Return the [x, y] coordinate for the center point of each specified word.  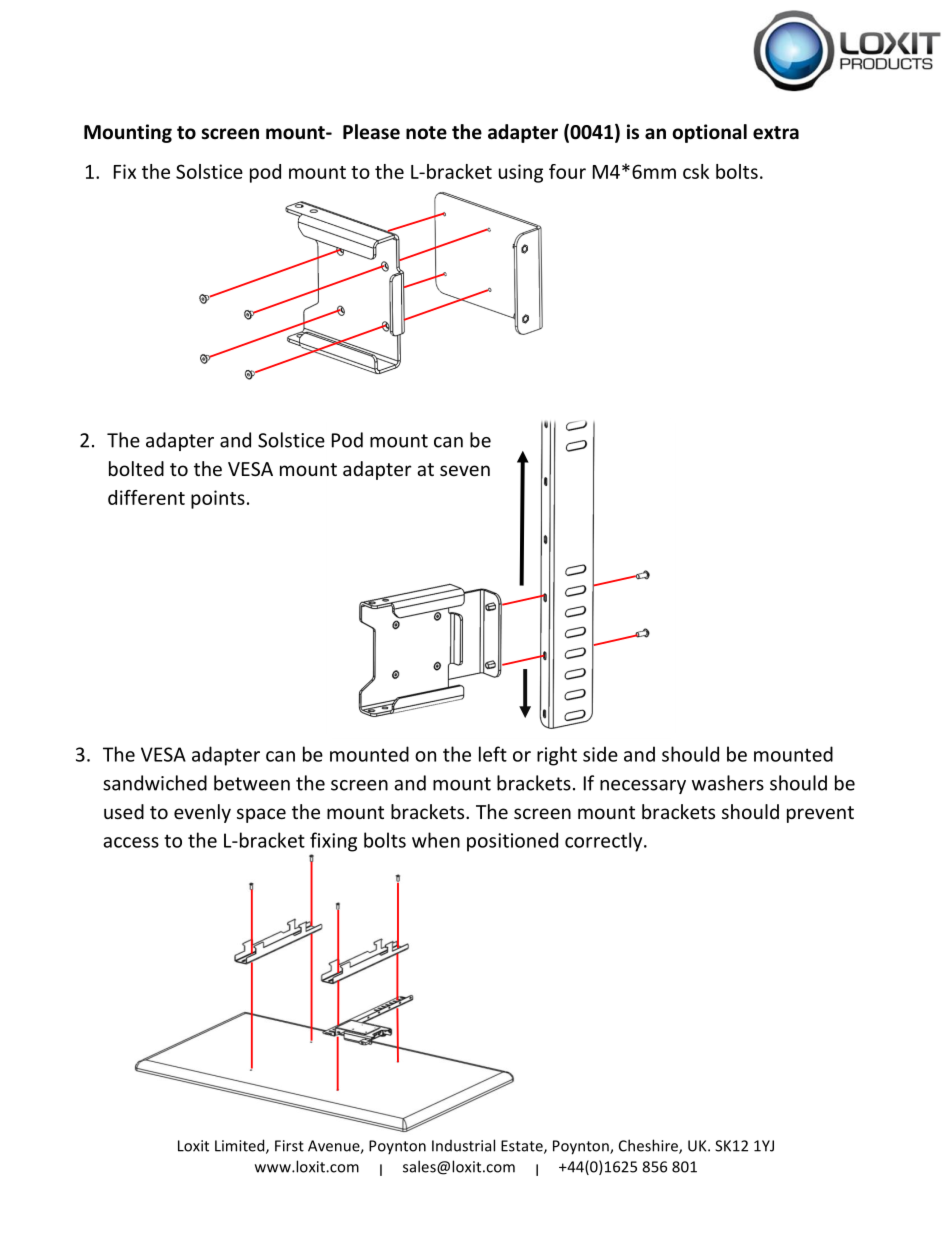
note [426, 133]
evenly [202, 813]
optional [709, 133]
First [289, 1146]
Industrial [463, 1145]
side [600, 754]
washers [728, 783]
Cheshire [649, 1146]
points [218, 499]
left [493, 754]
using [521, 173]
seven [465, 470]
